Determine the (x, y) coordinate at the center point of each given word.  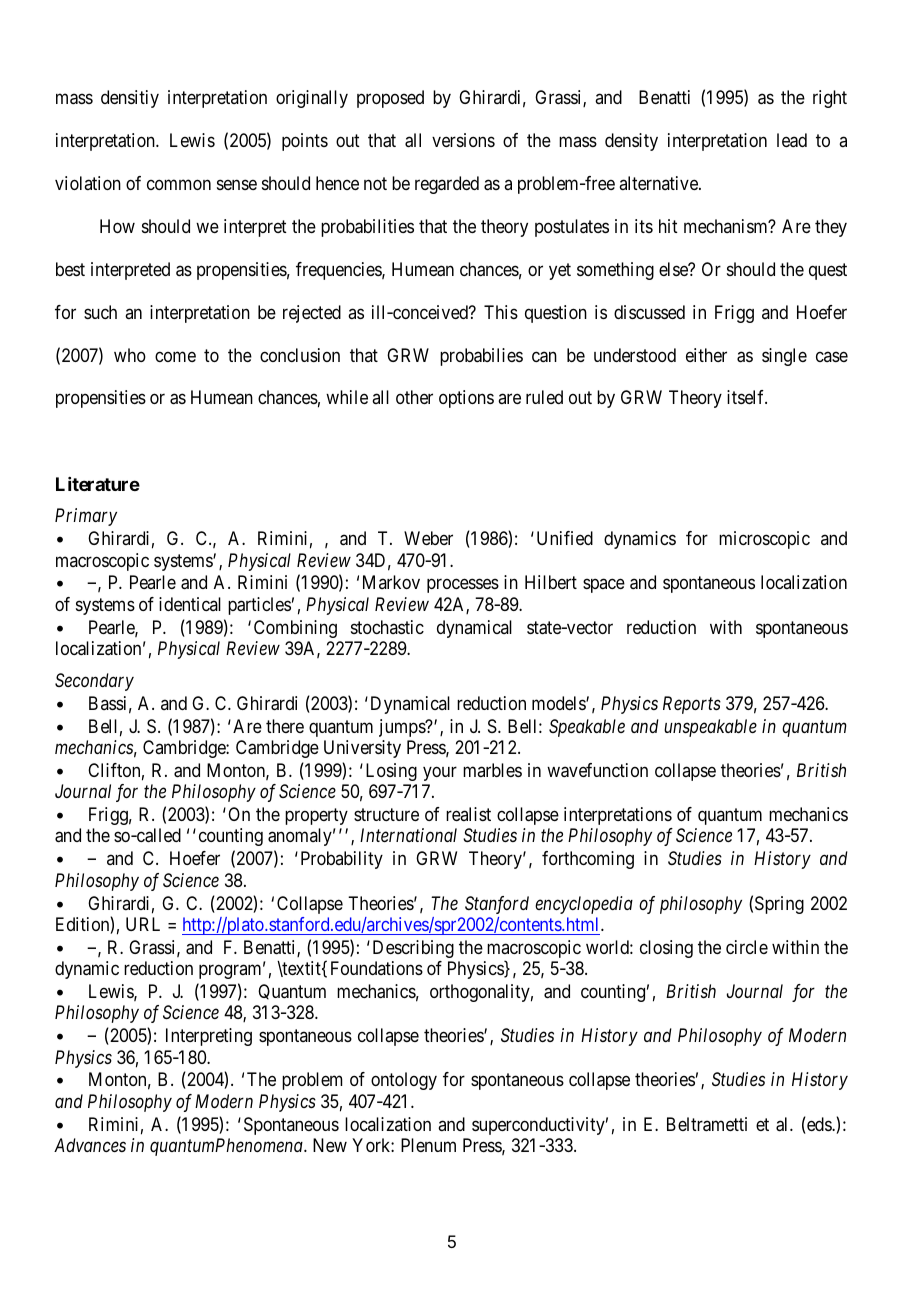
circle (747, 947)
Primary (86, 517)
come (175, 356)
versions (463, 140)
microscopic (764, 540)
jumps (403, 728)
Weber (428, 538)
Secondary (94, 682)
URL (143, 924)
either (706, 355)
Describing (413, 949)
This (501, 312)
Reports (692, 705)
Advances (90, 1145)
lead (792, 140)
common (179, 184)
